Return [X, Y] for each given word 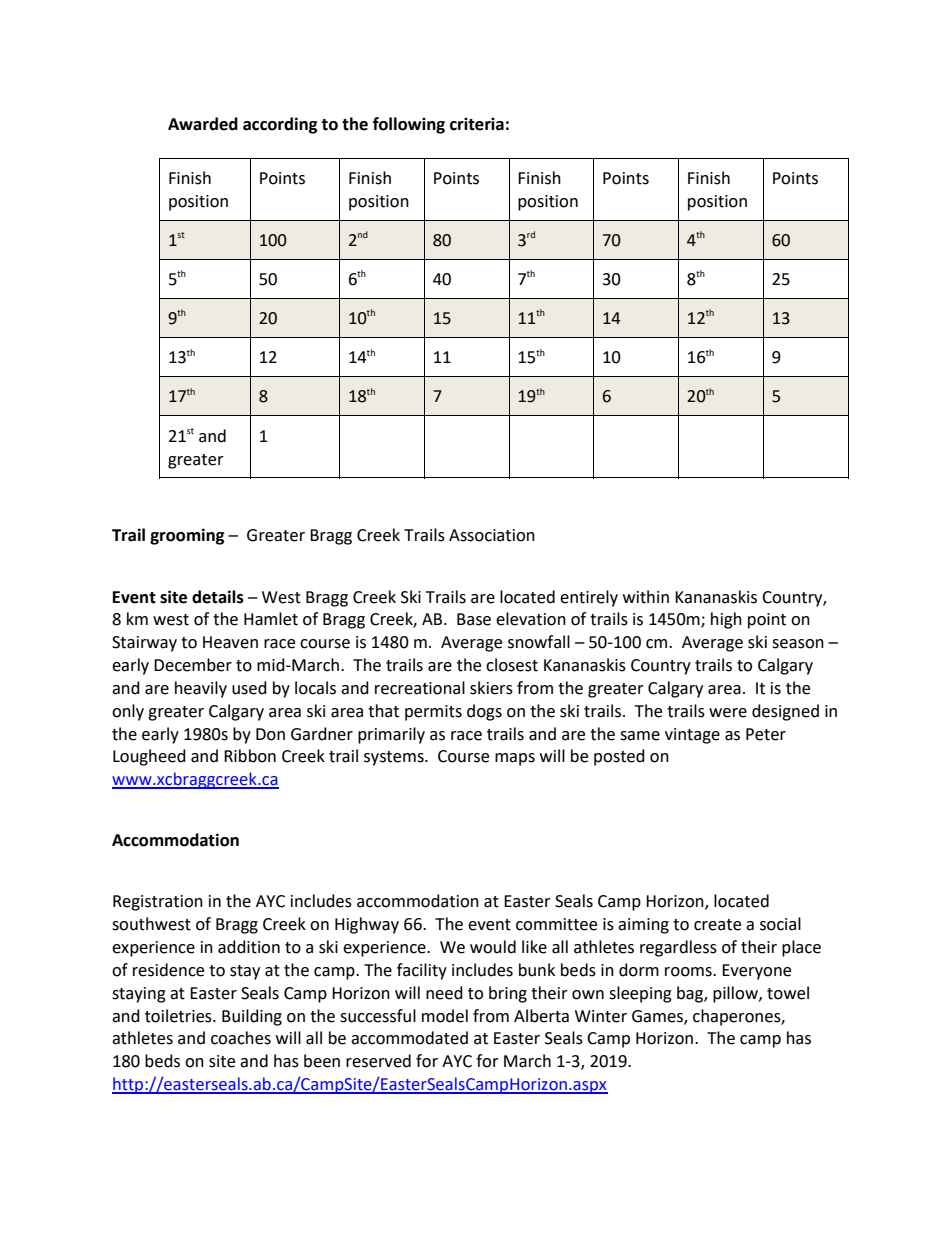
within [646, 597]
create [717, 925]
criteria [477, 124]
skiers [491, 688]
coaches [241, 1038]
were [728, 713]
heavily [201, 689]
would [493, 947]
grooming [187, 536]
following [409, 125]
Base [474, 619]
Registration [158, 903]
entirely [589, 598]
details [218, 597]
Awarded [203, 124]
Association [492, 535]
